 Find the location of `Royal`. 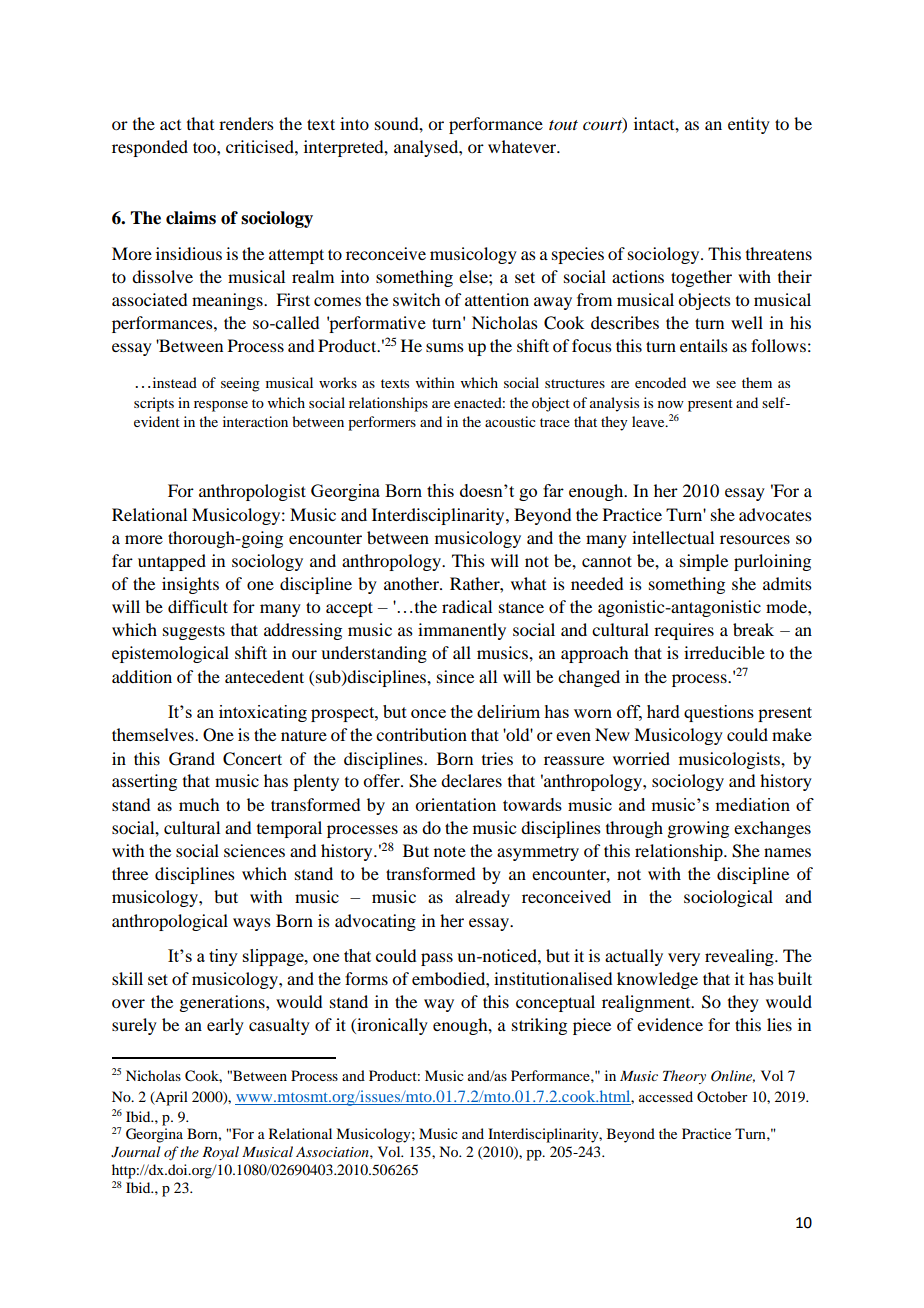

Royal is located at coordinates (220, 1153).
